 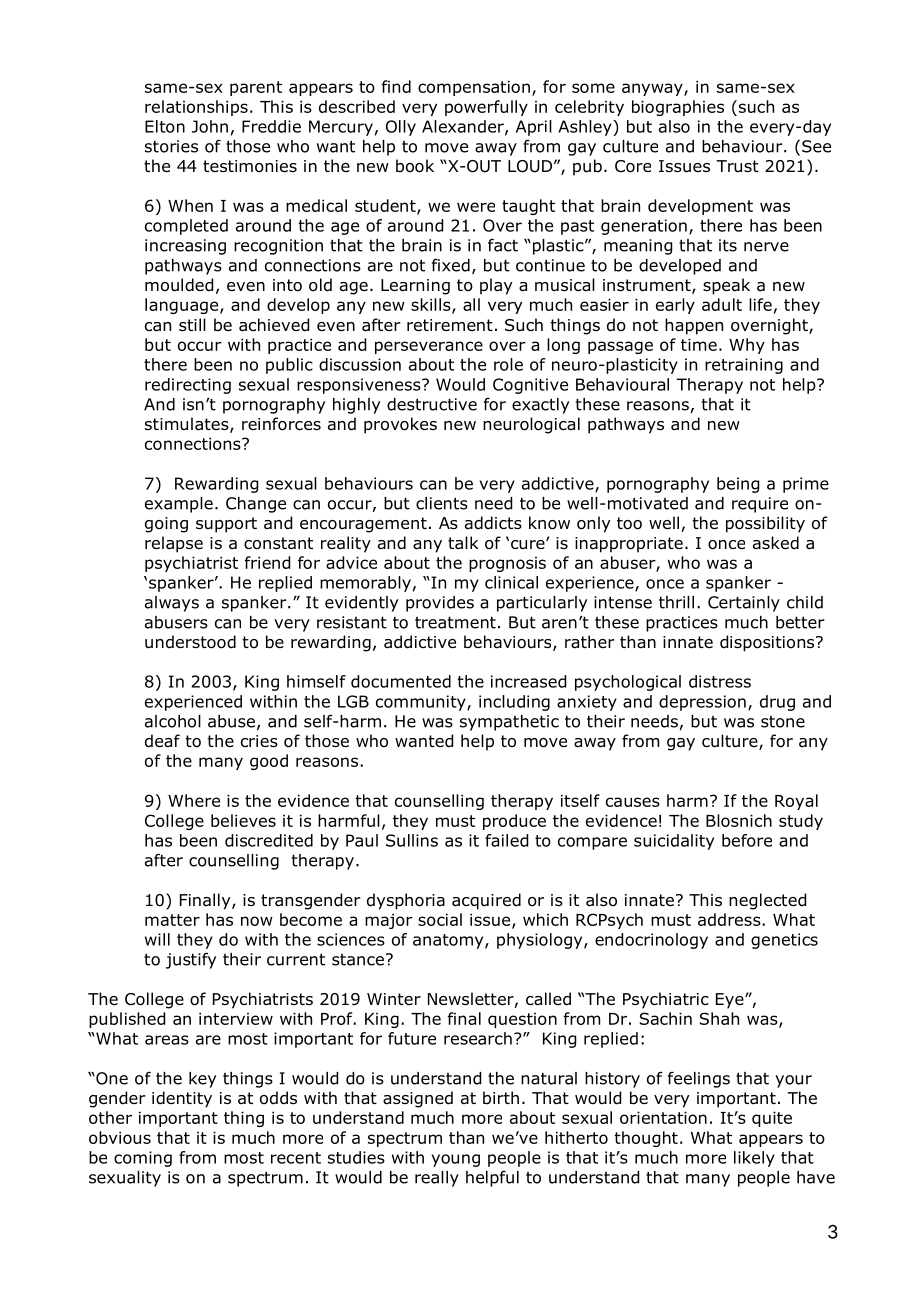 What do you see at coordinates (143, 1159) in the document?
I see `coming` at bounding box center [143, 1159].
